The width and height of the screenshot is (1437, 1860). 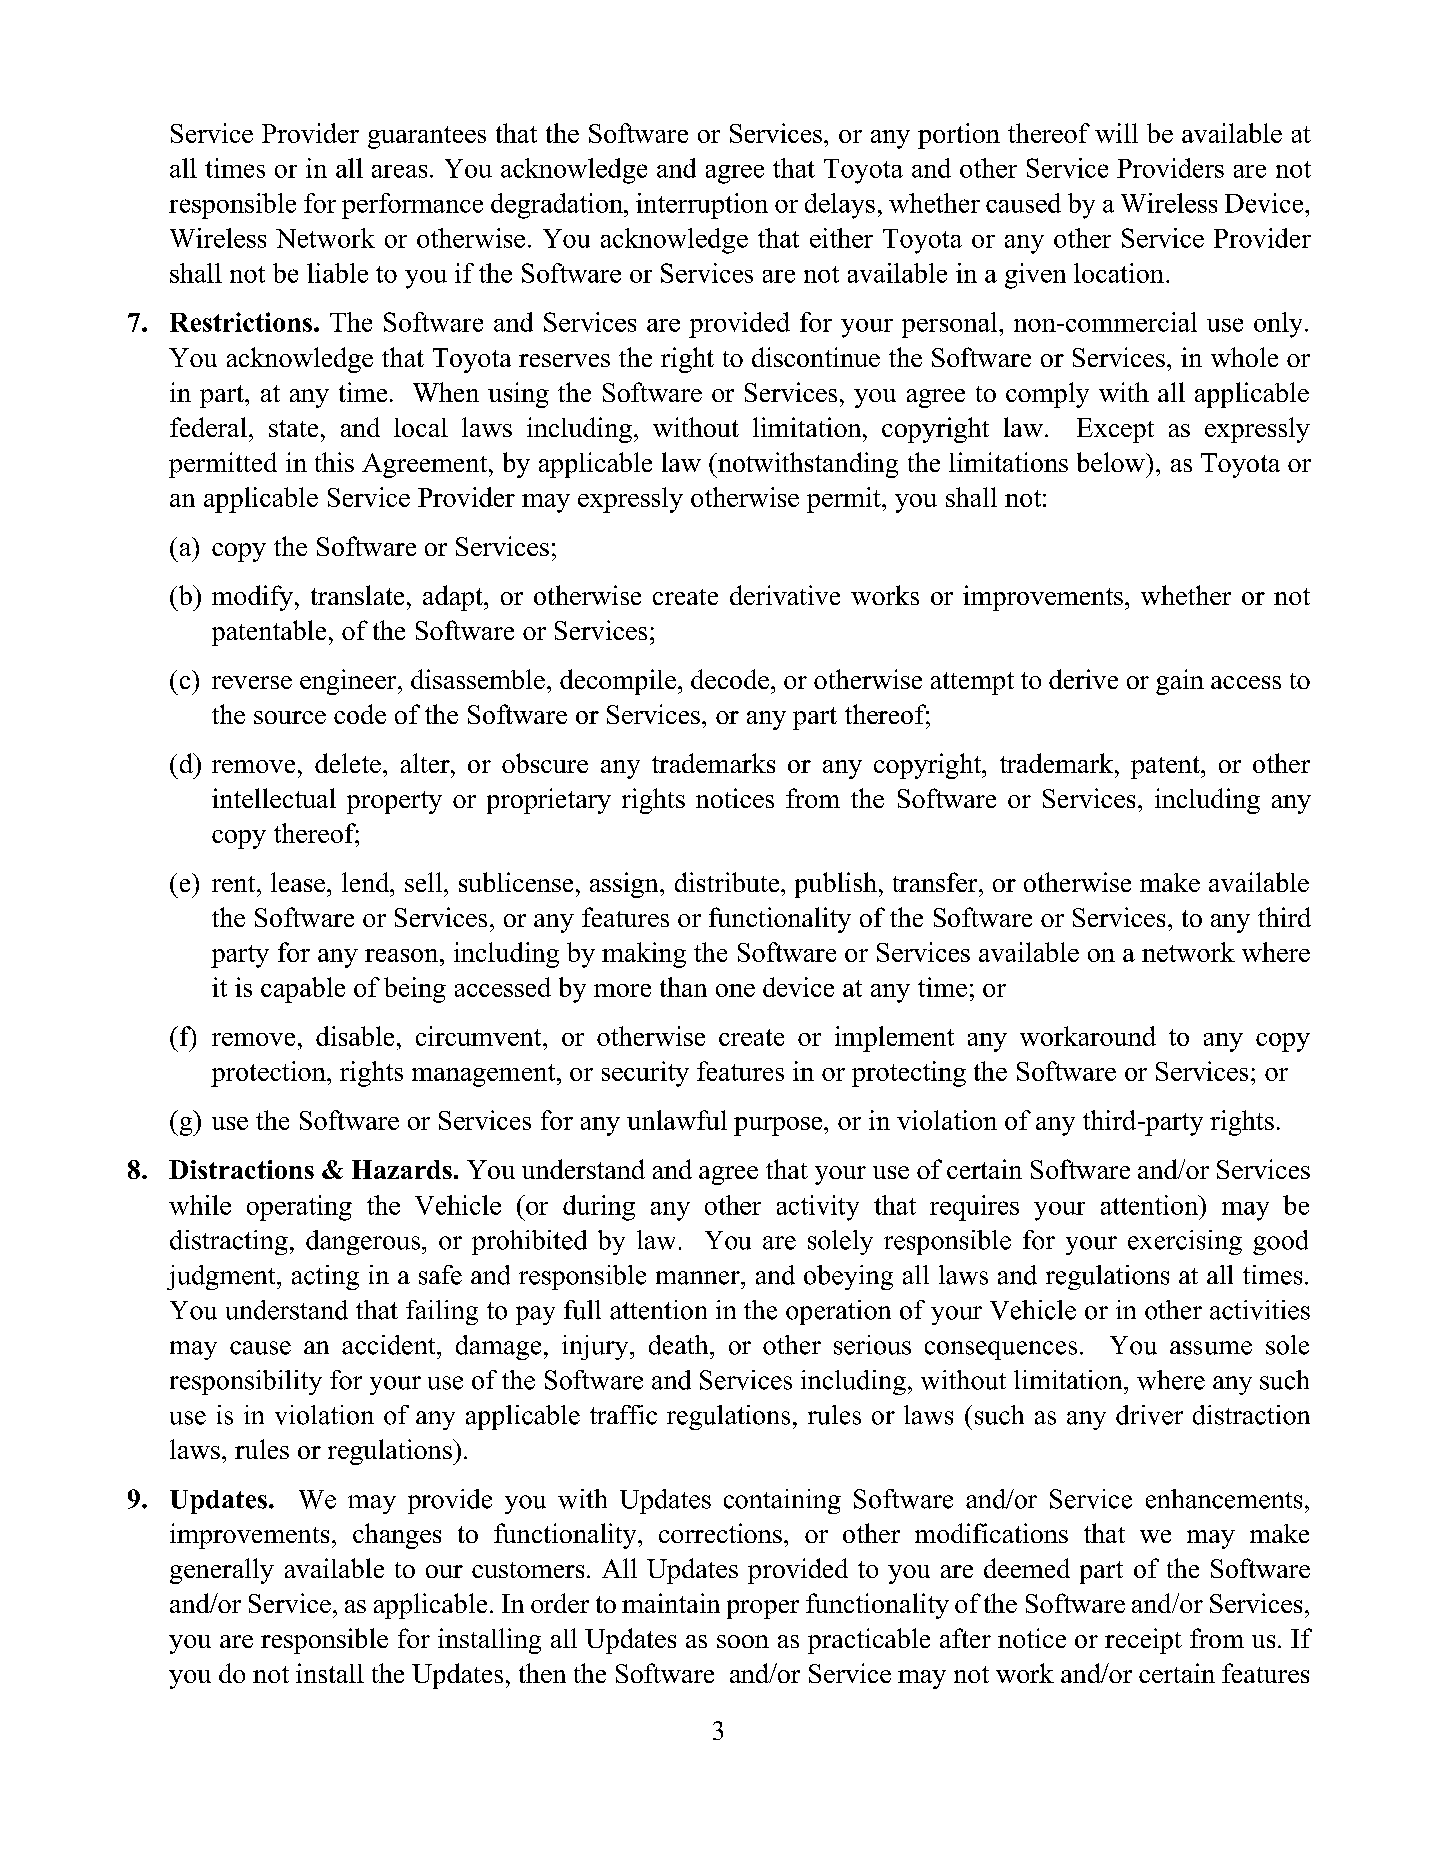 What do you see at coordinates (399, 171) in the screenshot?
I see `areas` at bounding box center [399, 171].
